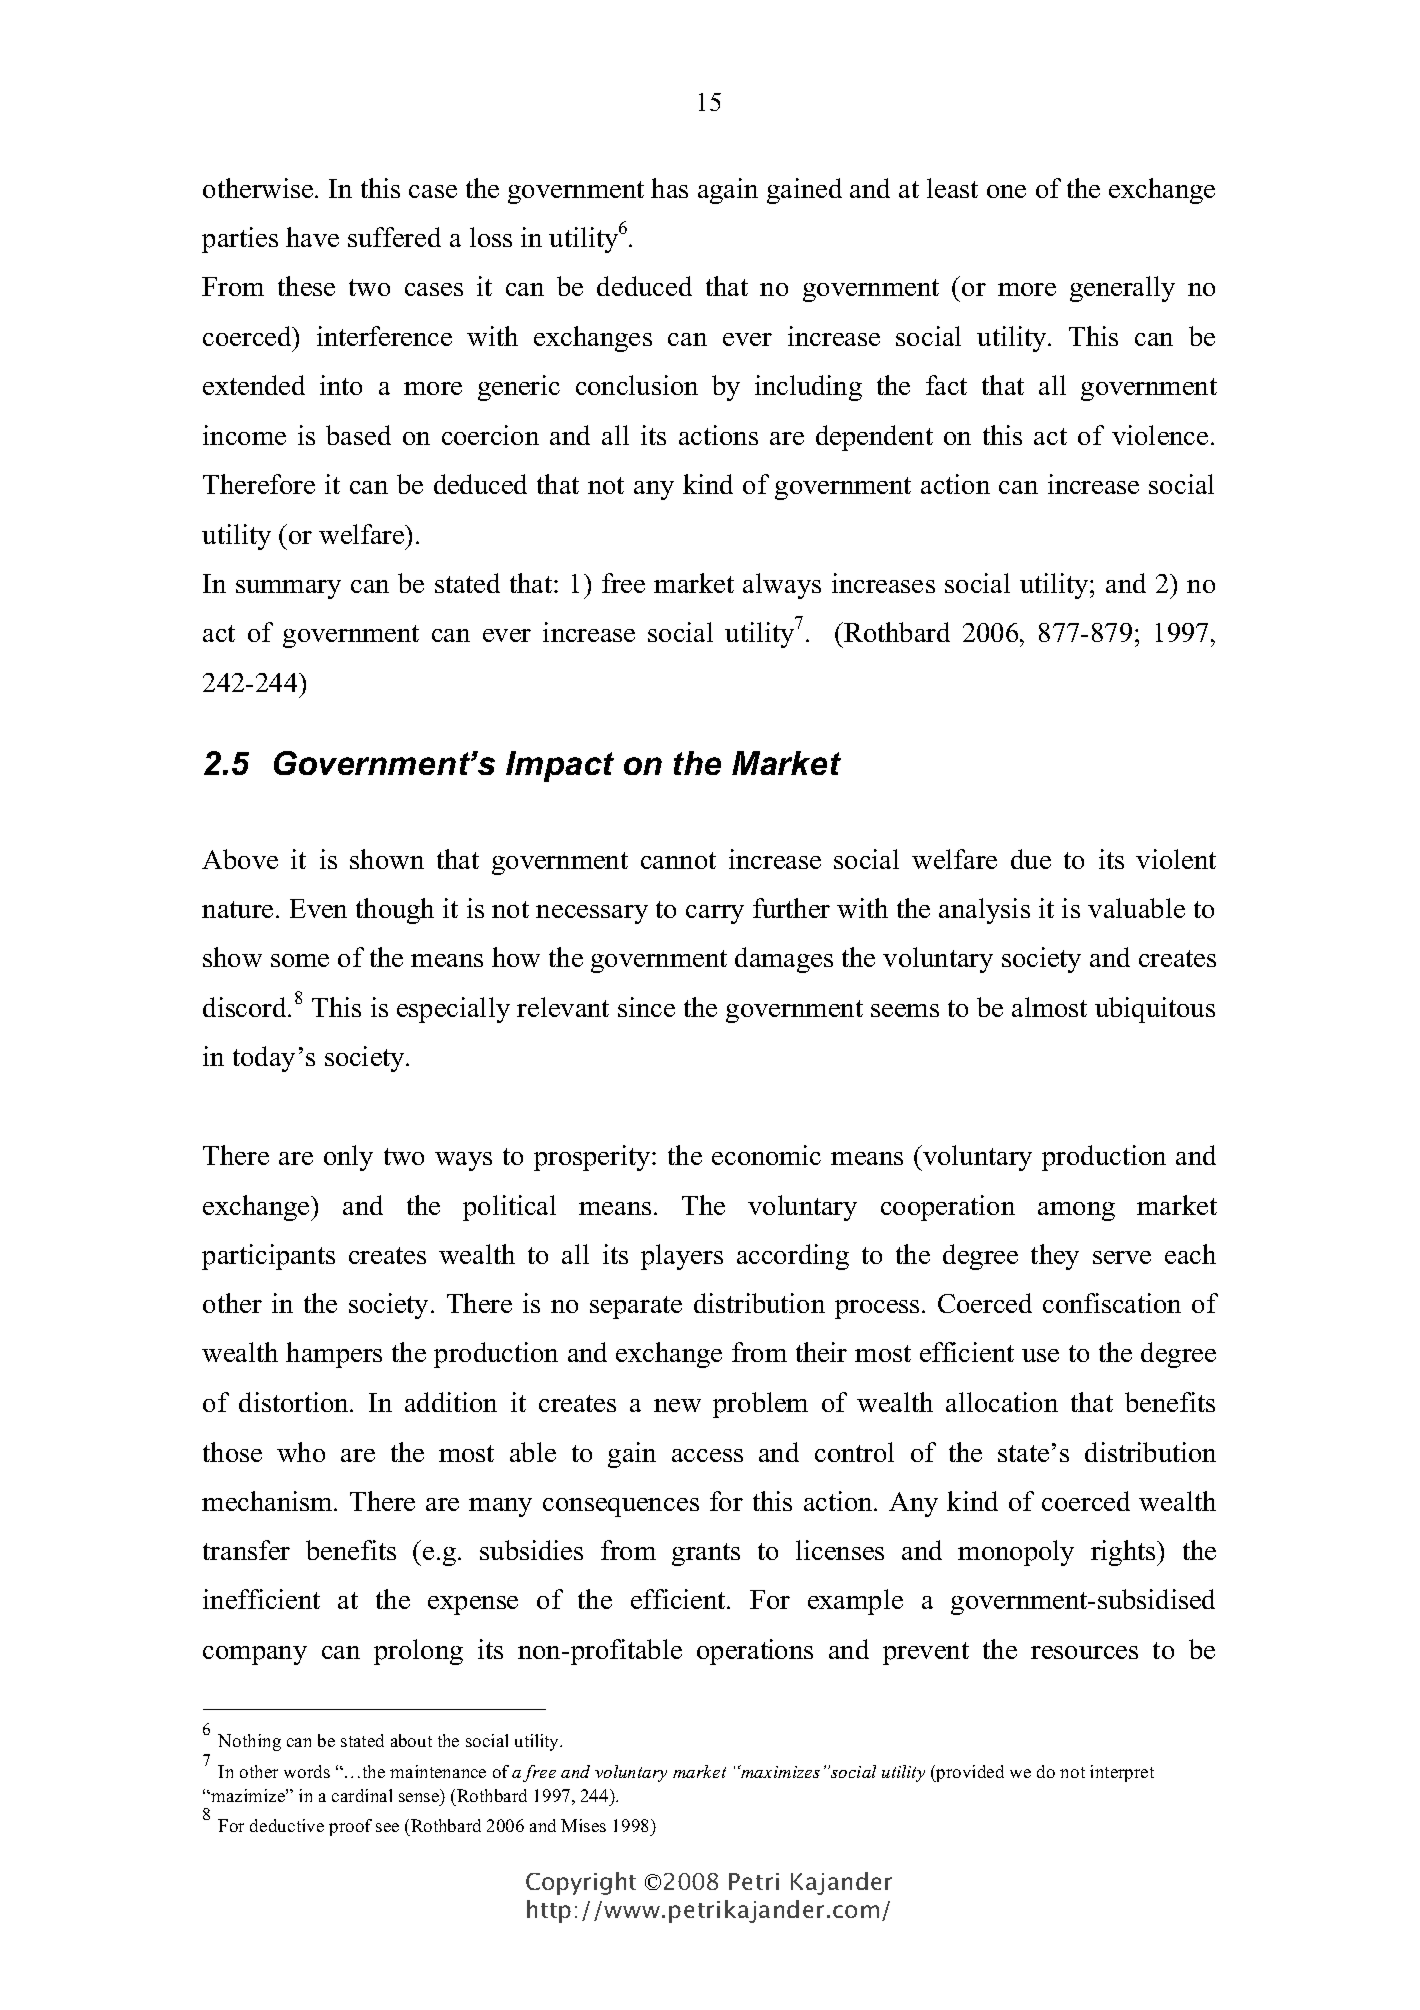  What do you see at coordinates (1155, 1010) in the screenshot?
I see `ubiquitous` at bounding box center [1155, 1010].
